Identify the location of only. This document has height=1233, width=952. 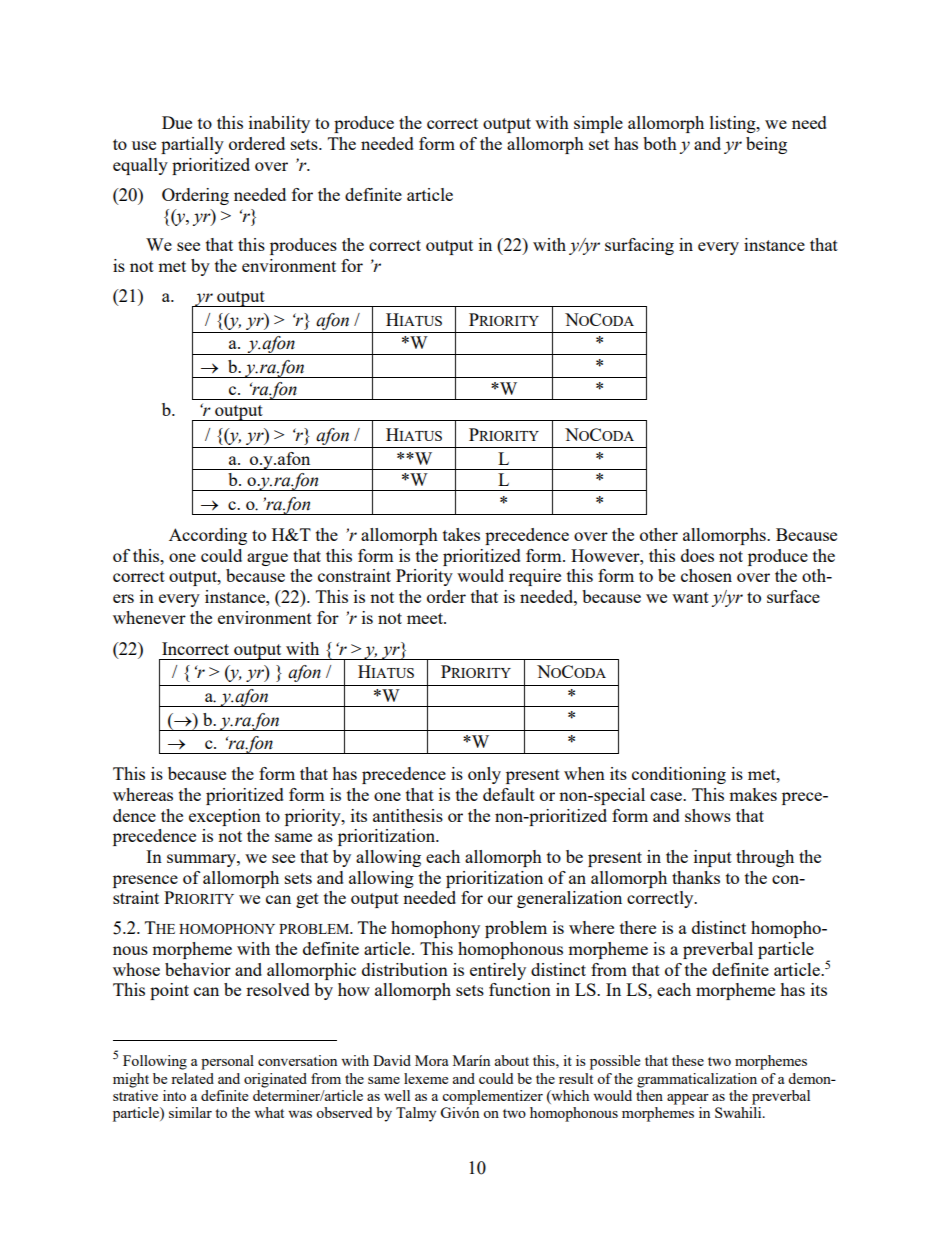
(484, 775).
